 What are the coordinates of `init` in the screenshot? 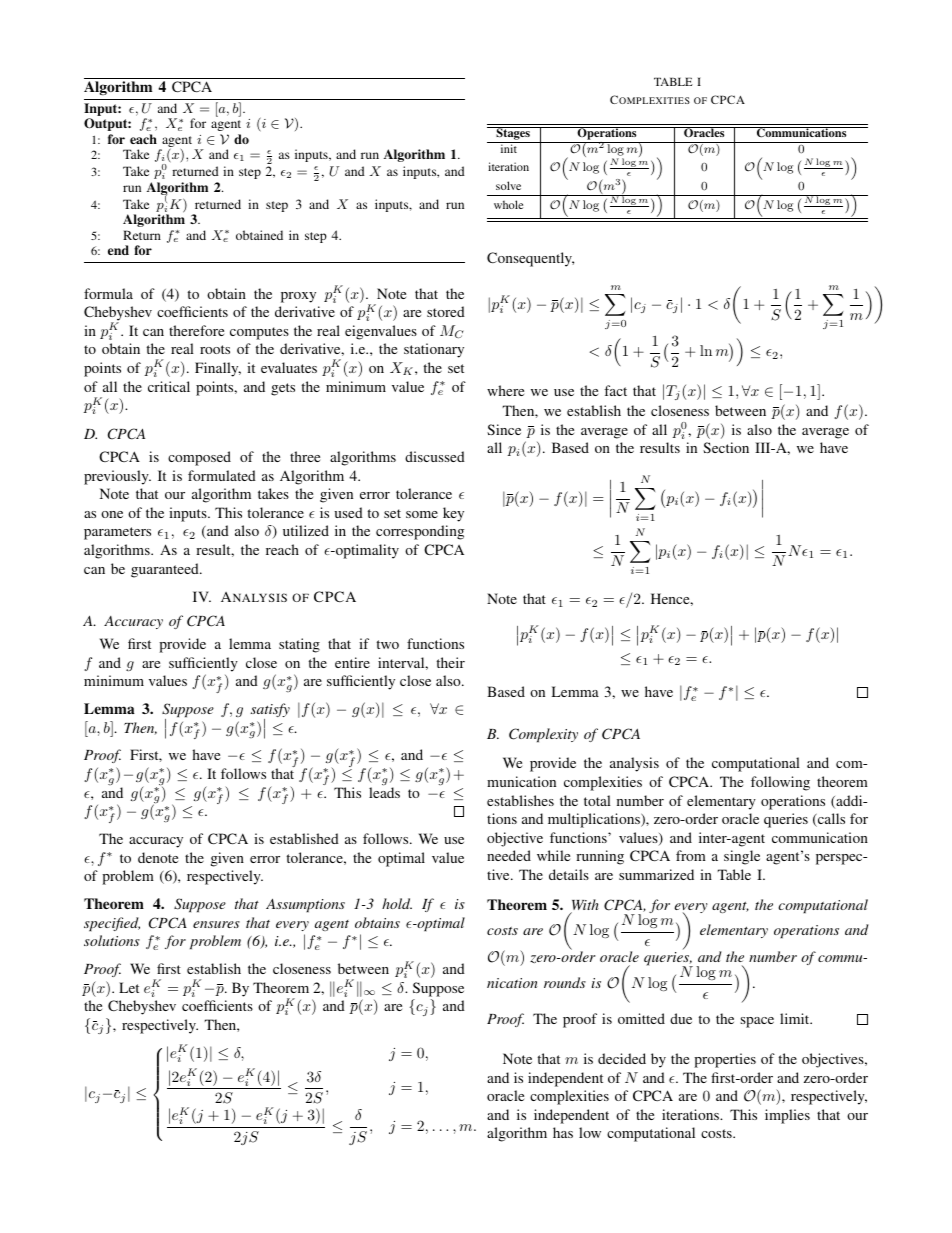 It's located at (508, 147).
